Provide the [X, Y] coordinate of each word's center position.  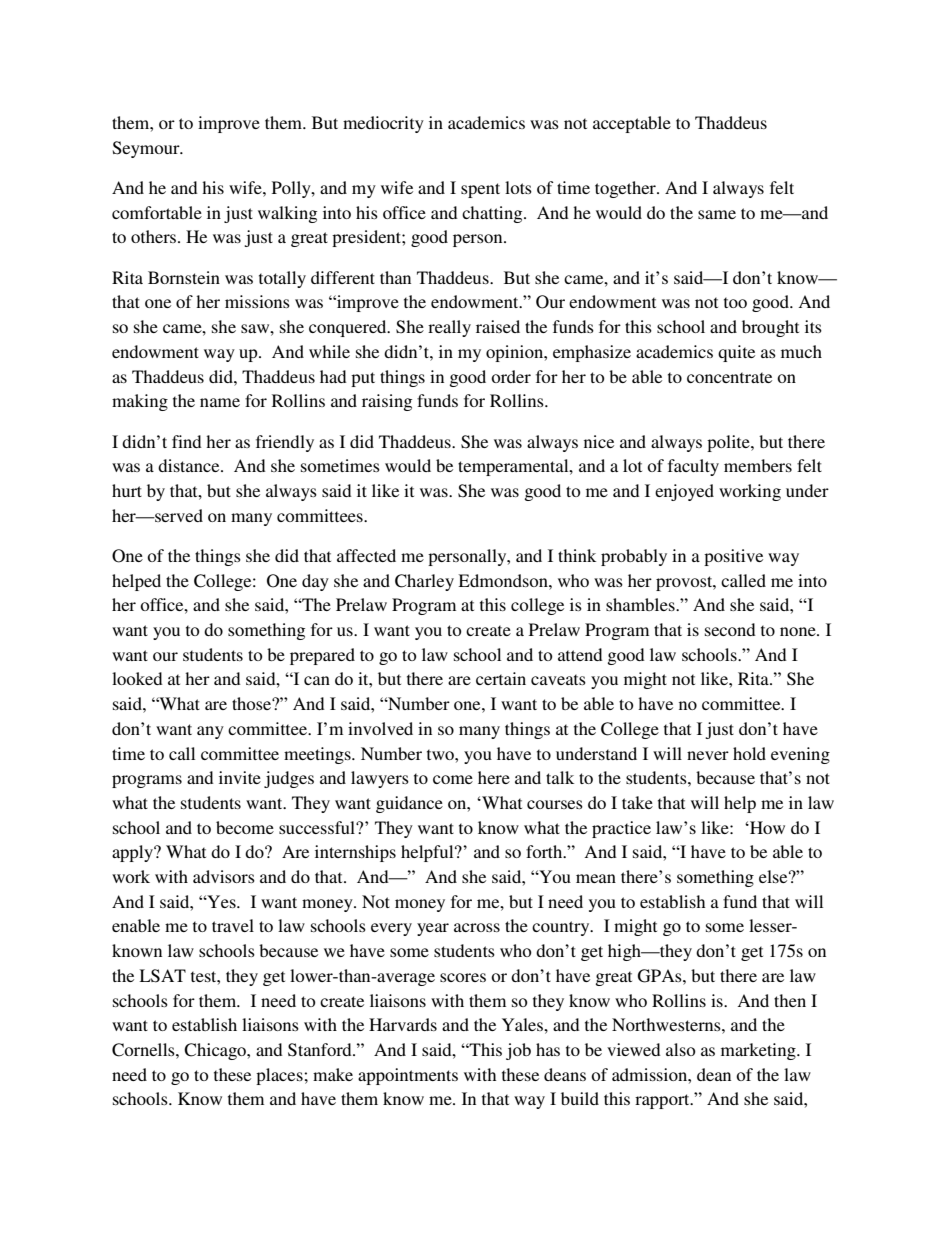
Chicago [216, 1051]
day [315, 582]
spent [480, 190]
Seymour [147, 149]
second [730, 629]
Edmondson [504, 580]
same [717, 214]
